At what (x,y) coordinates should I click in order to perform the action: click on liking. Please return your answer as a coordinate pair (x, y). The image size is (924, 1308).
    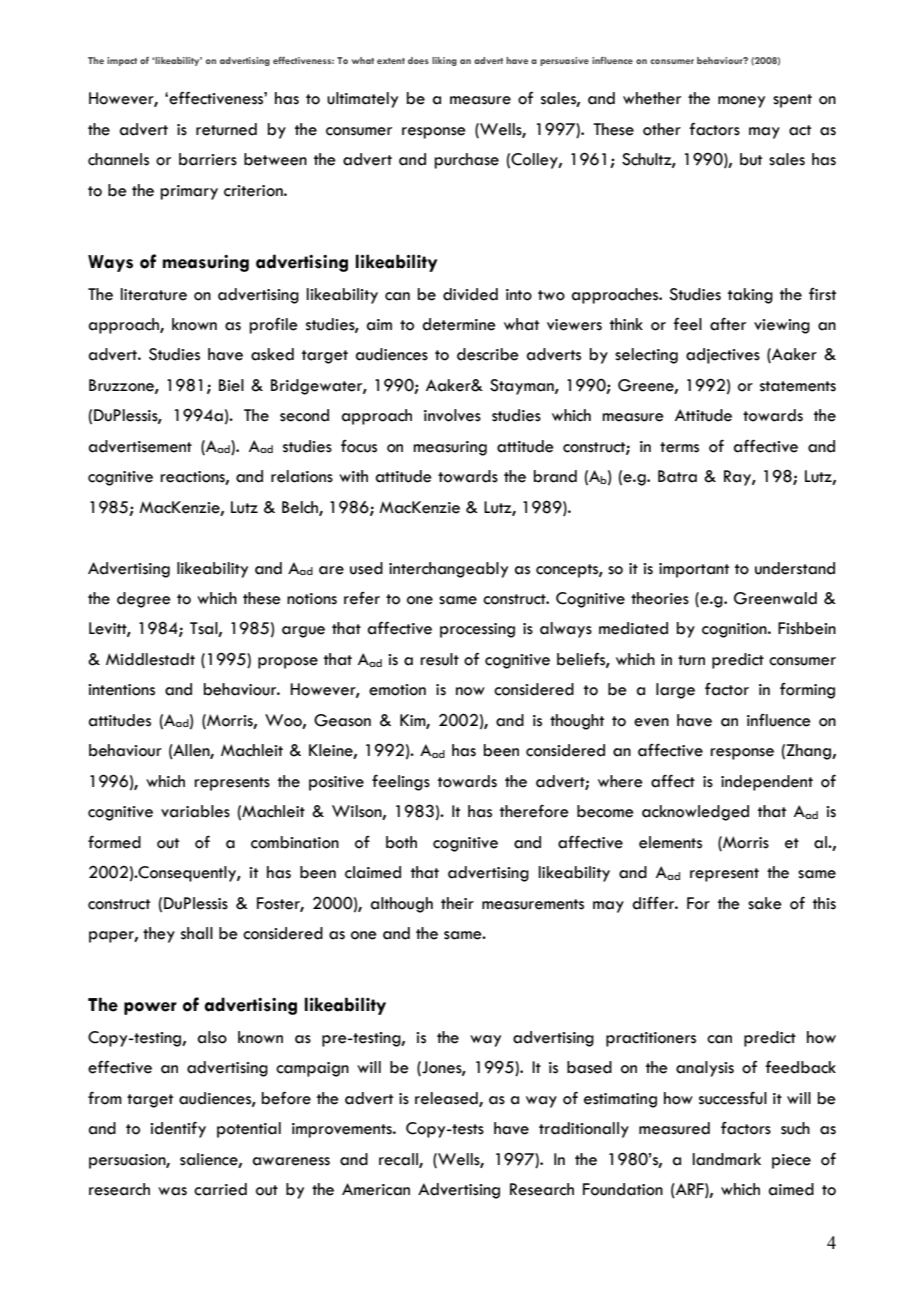
    Looking at the image, I should click on (444, 61).
